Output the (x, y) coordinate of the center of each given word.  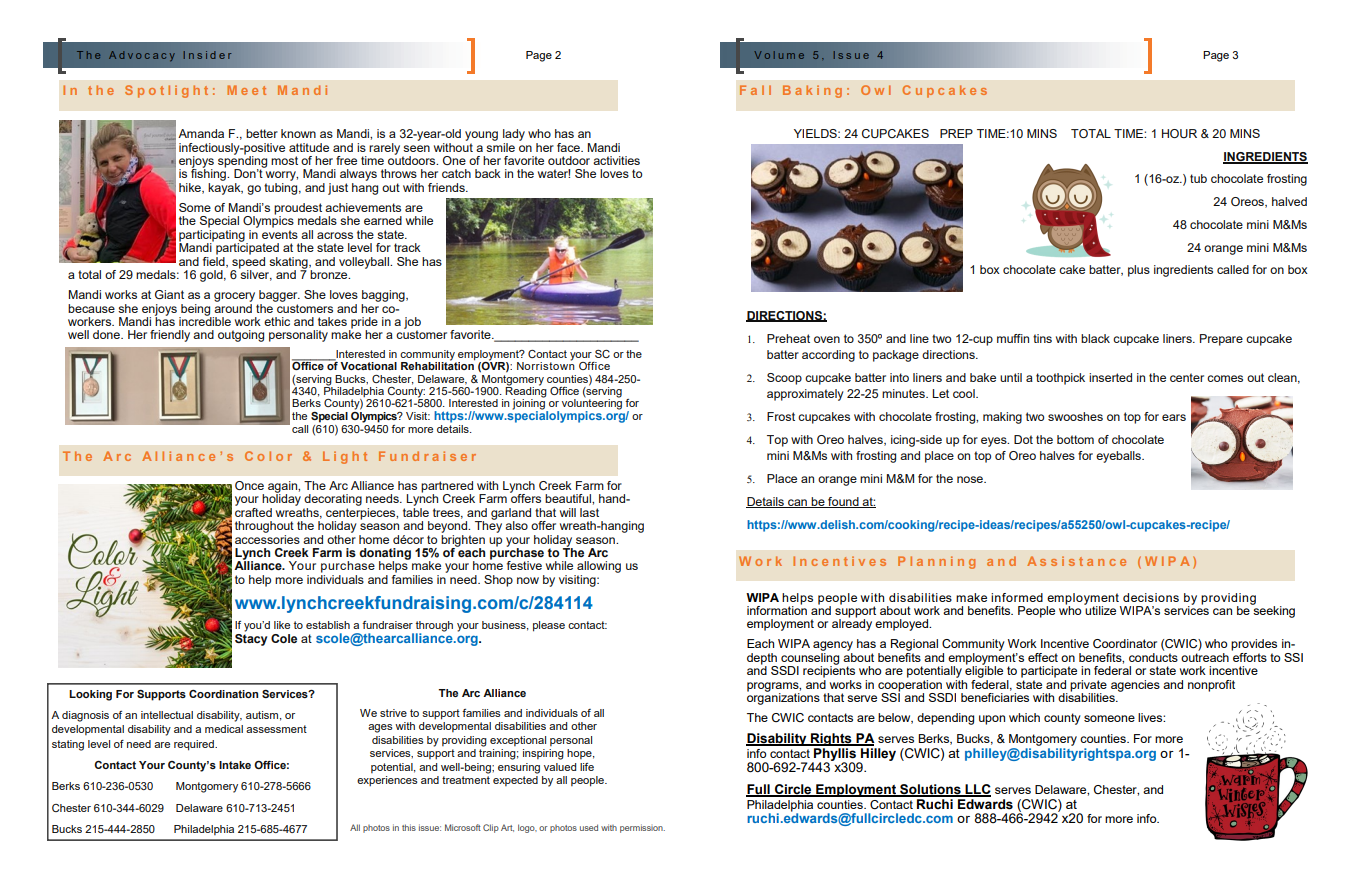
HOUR (1179, 133)
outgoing (241, 336)
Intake (235, 765)
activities (616, 160)
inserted (1110, 377)
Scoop (784, 379)
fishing (209, 174)
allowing (598, 568)
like (282, 625)
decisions (1151, 597)
